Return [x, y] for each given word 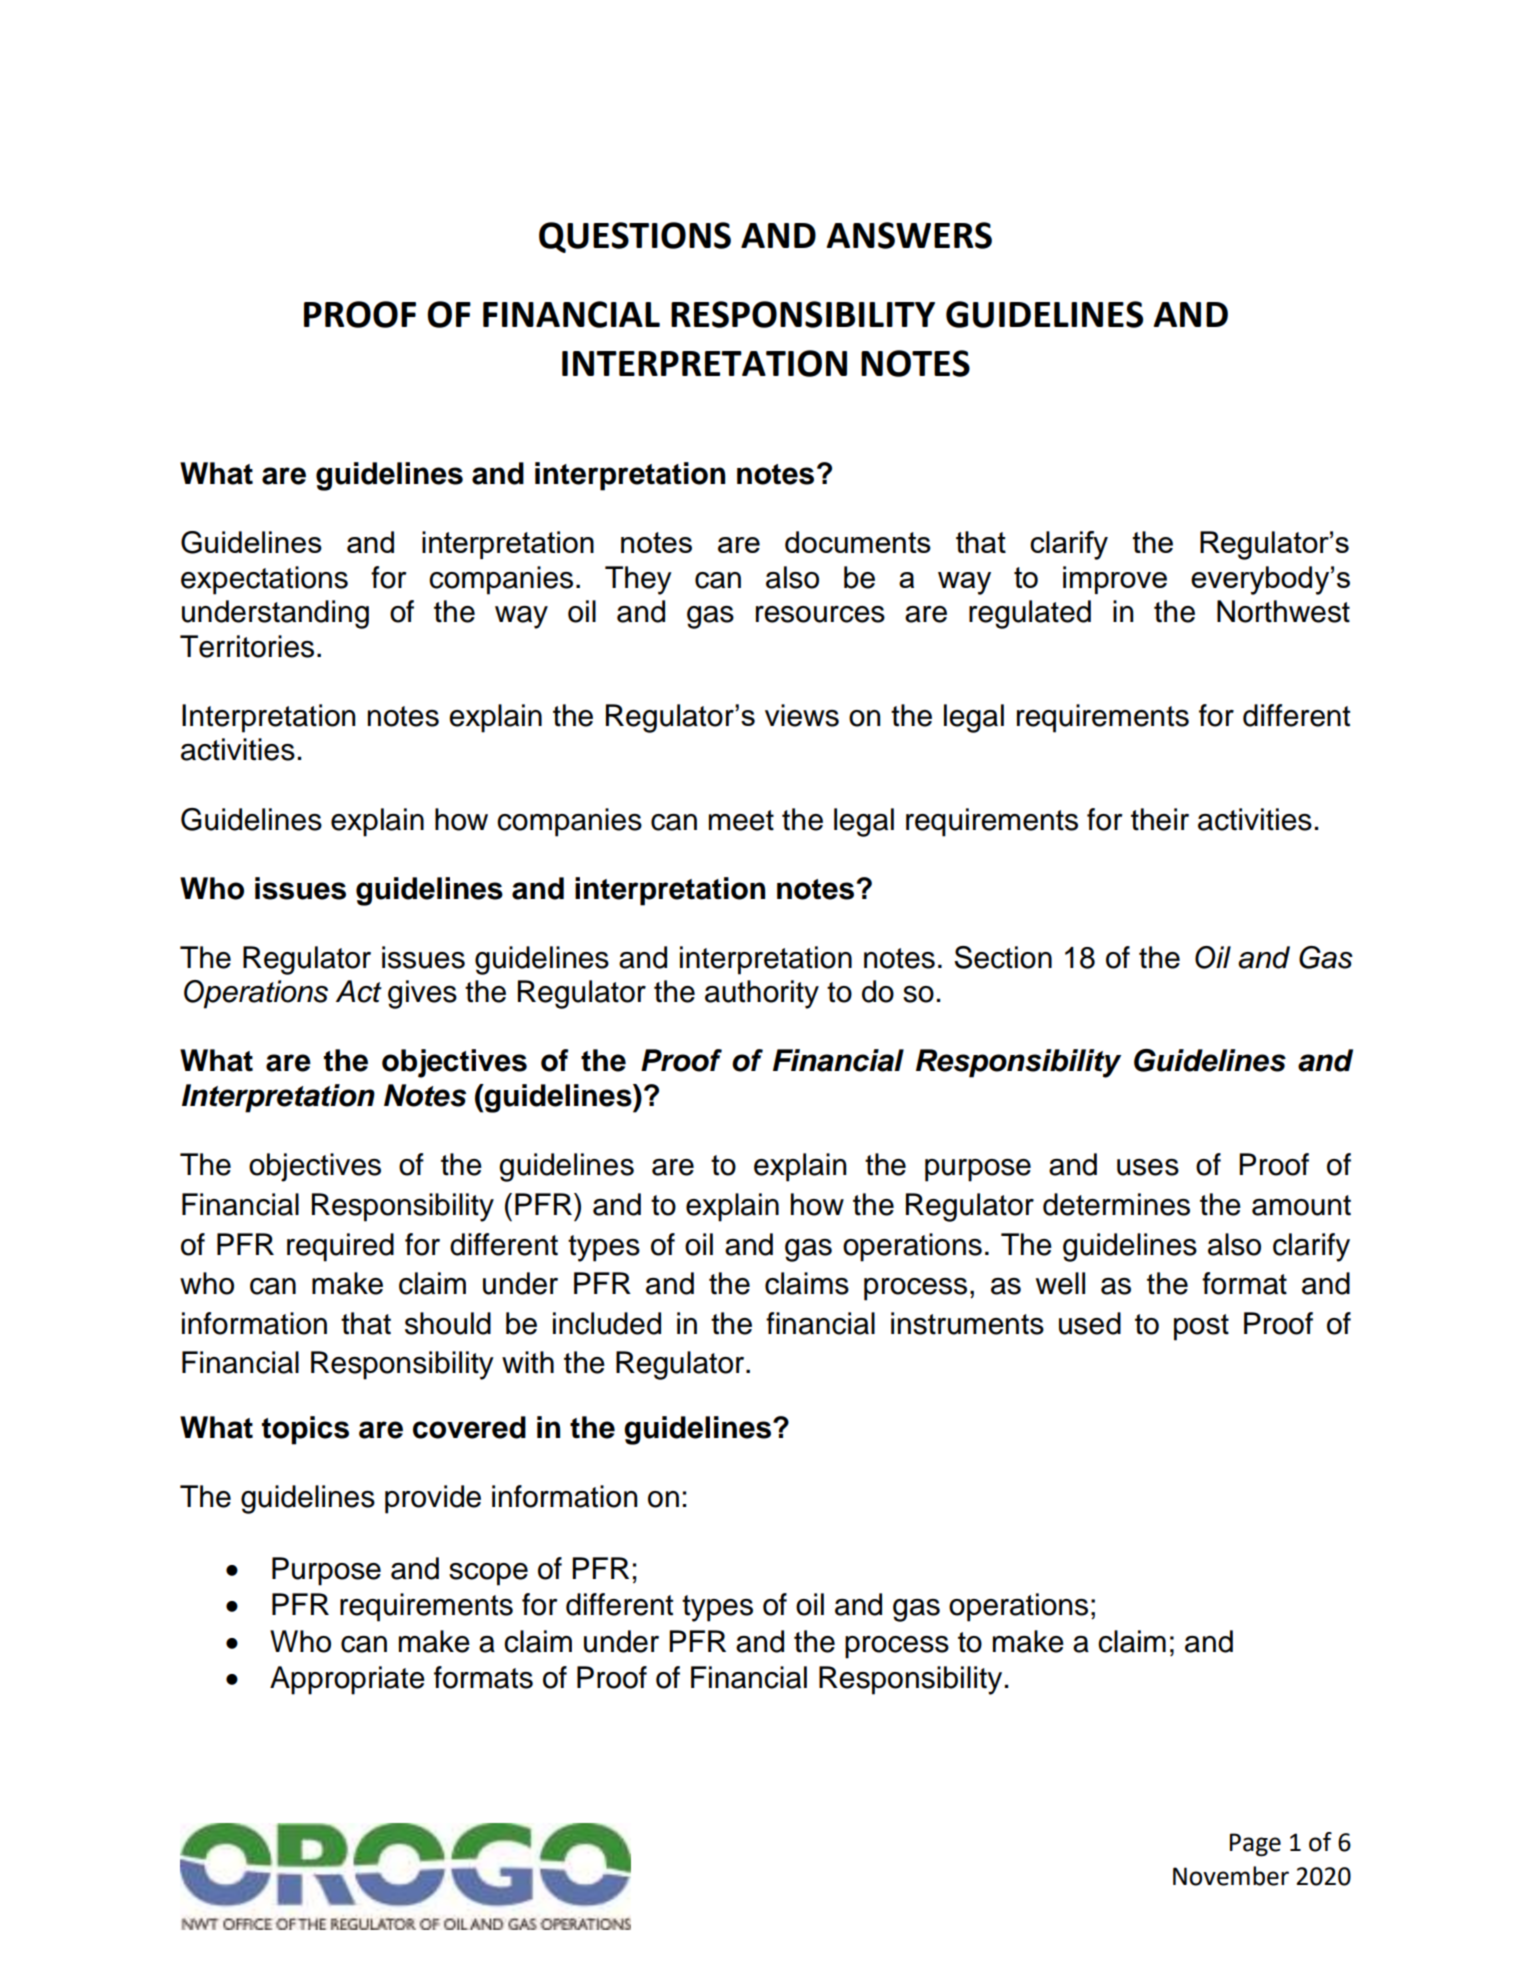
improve [1115, 580]
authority [762, 994]
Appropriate [347, 1680]
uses [1148, 1167]
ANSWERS [909, 235]
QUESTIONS [635, 237]
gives [422, 994]
